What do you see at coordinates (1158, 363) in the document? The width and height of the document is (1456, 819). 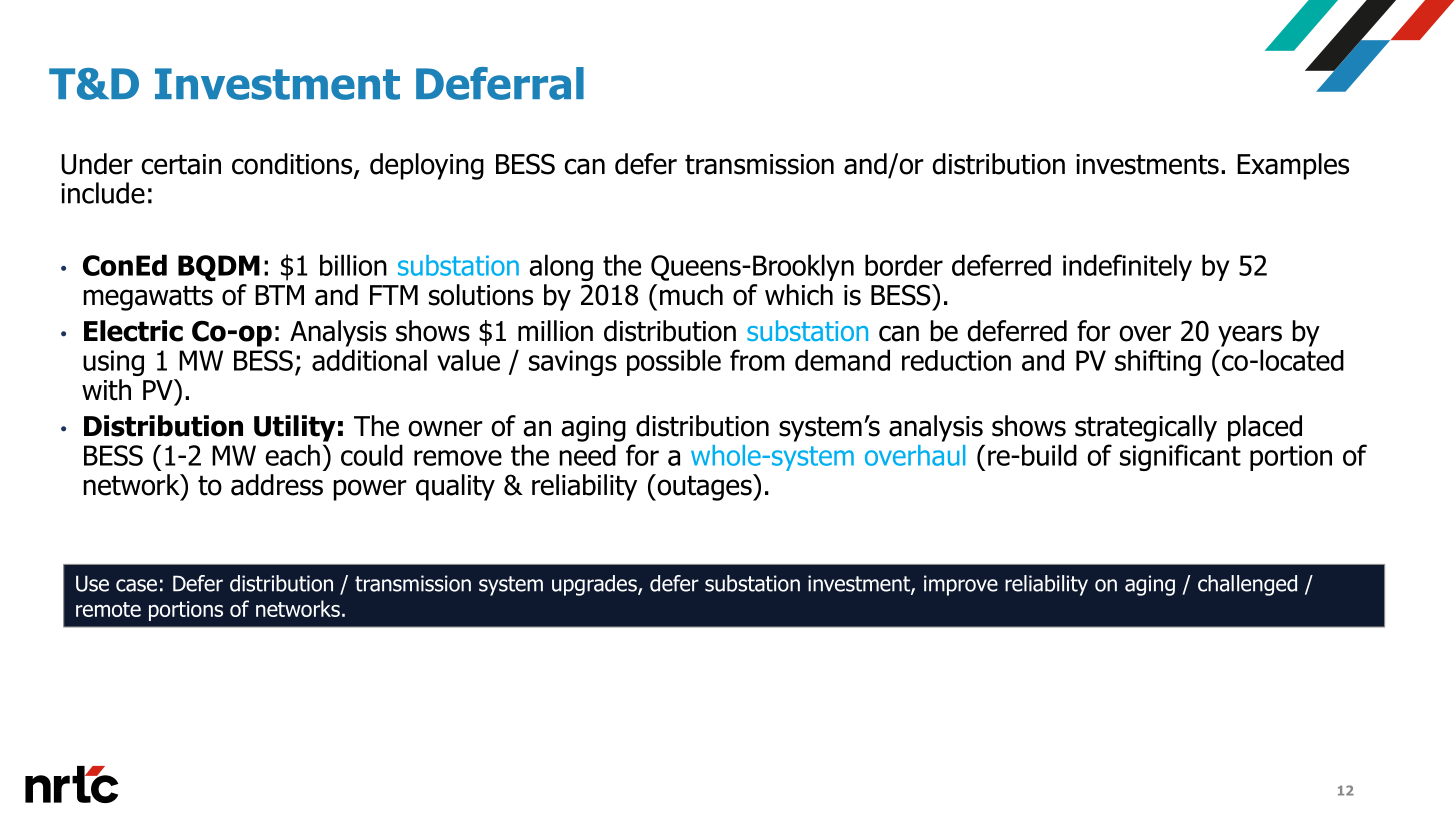 I see `shifting` at bounding box center [1158, 363].
